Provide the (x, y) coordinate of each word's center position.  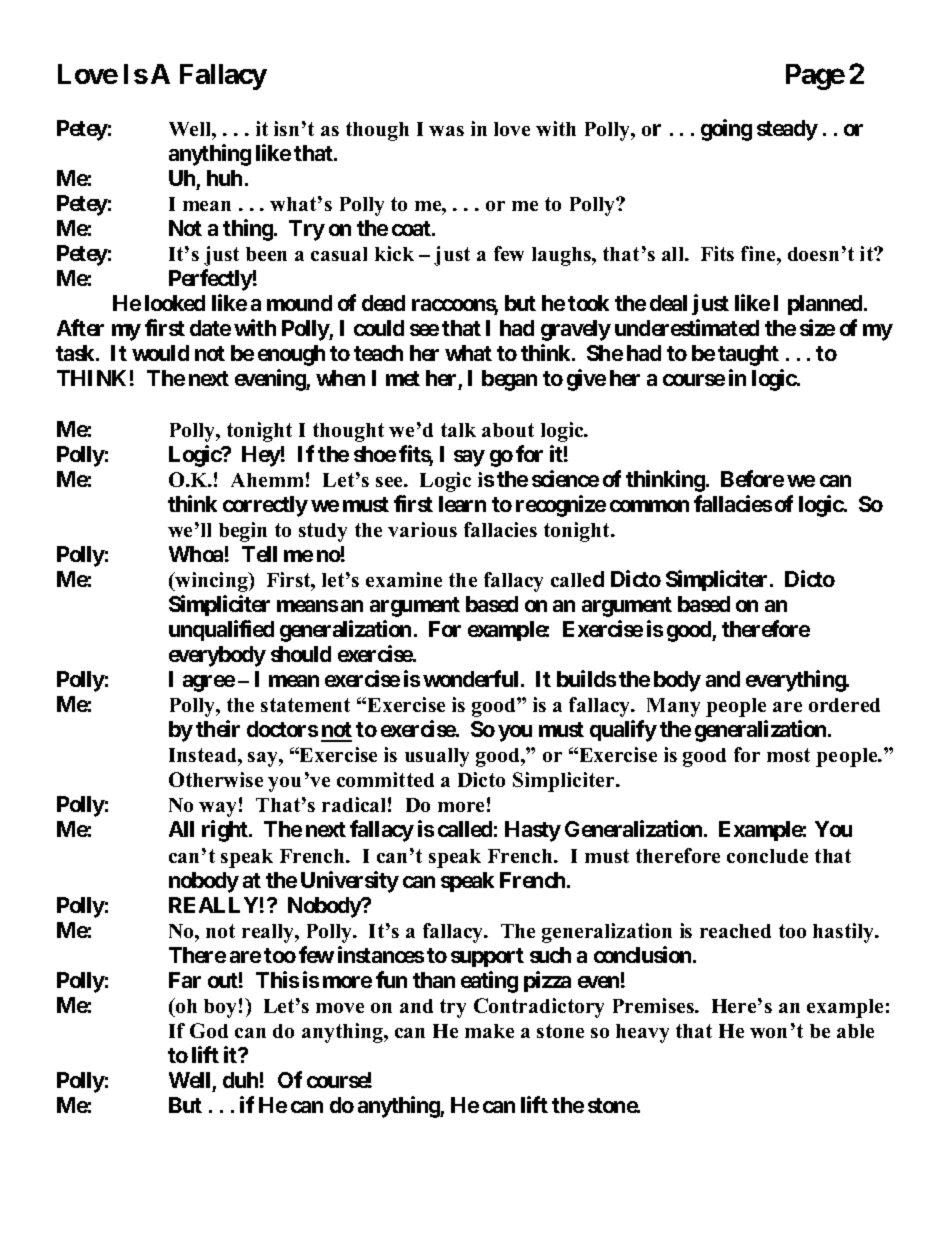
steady (787, 130)
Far (185, 980)
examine (404, 579)
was (446, 131)
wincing (211, 582)
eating (489, 982)
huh (224, 178)
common (649, 506)
